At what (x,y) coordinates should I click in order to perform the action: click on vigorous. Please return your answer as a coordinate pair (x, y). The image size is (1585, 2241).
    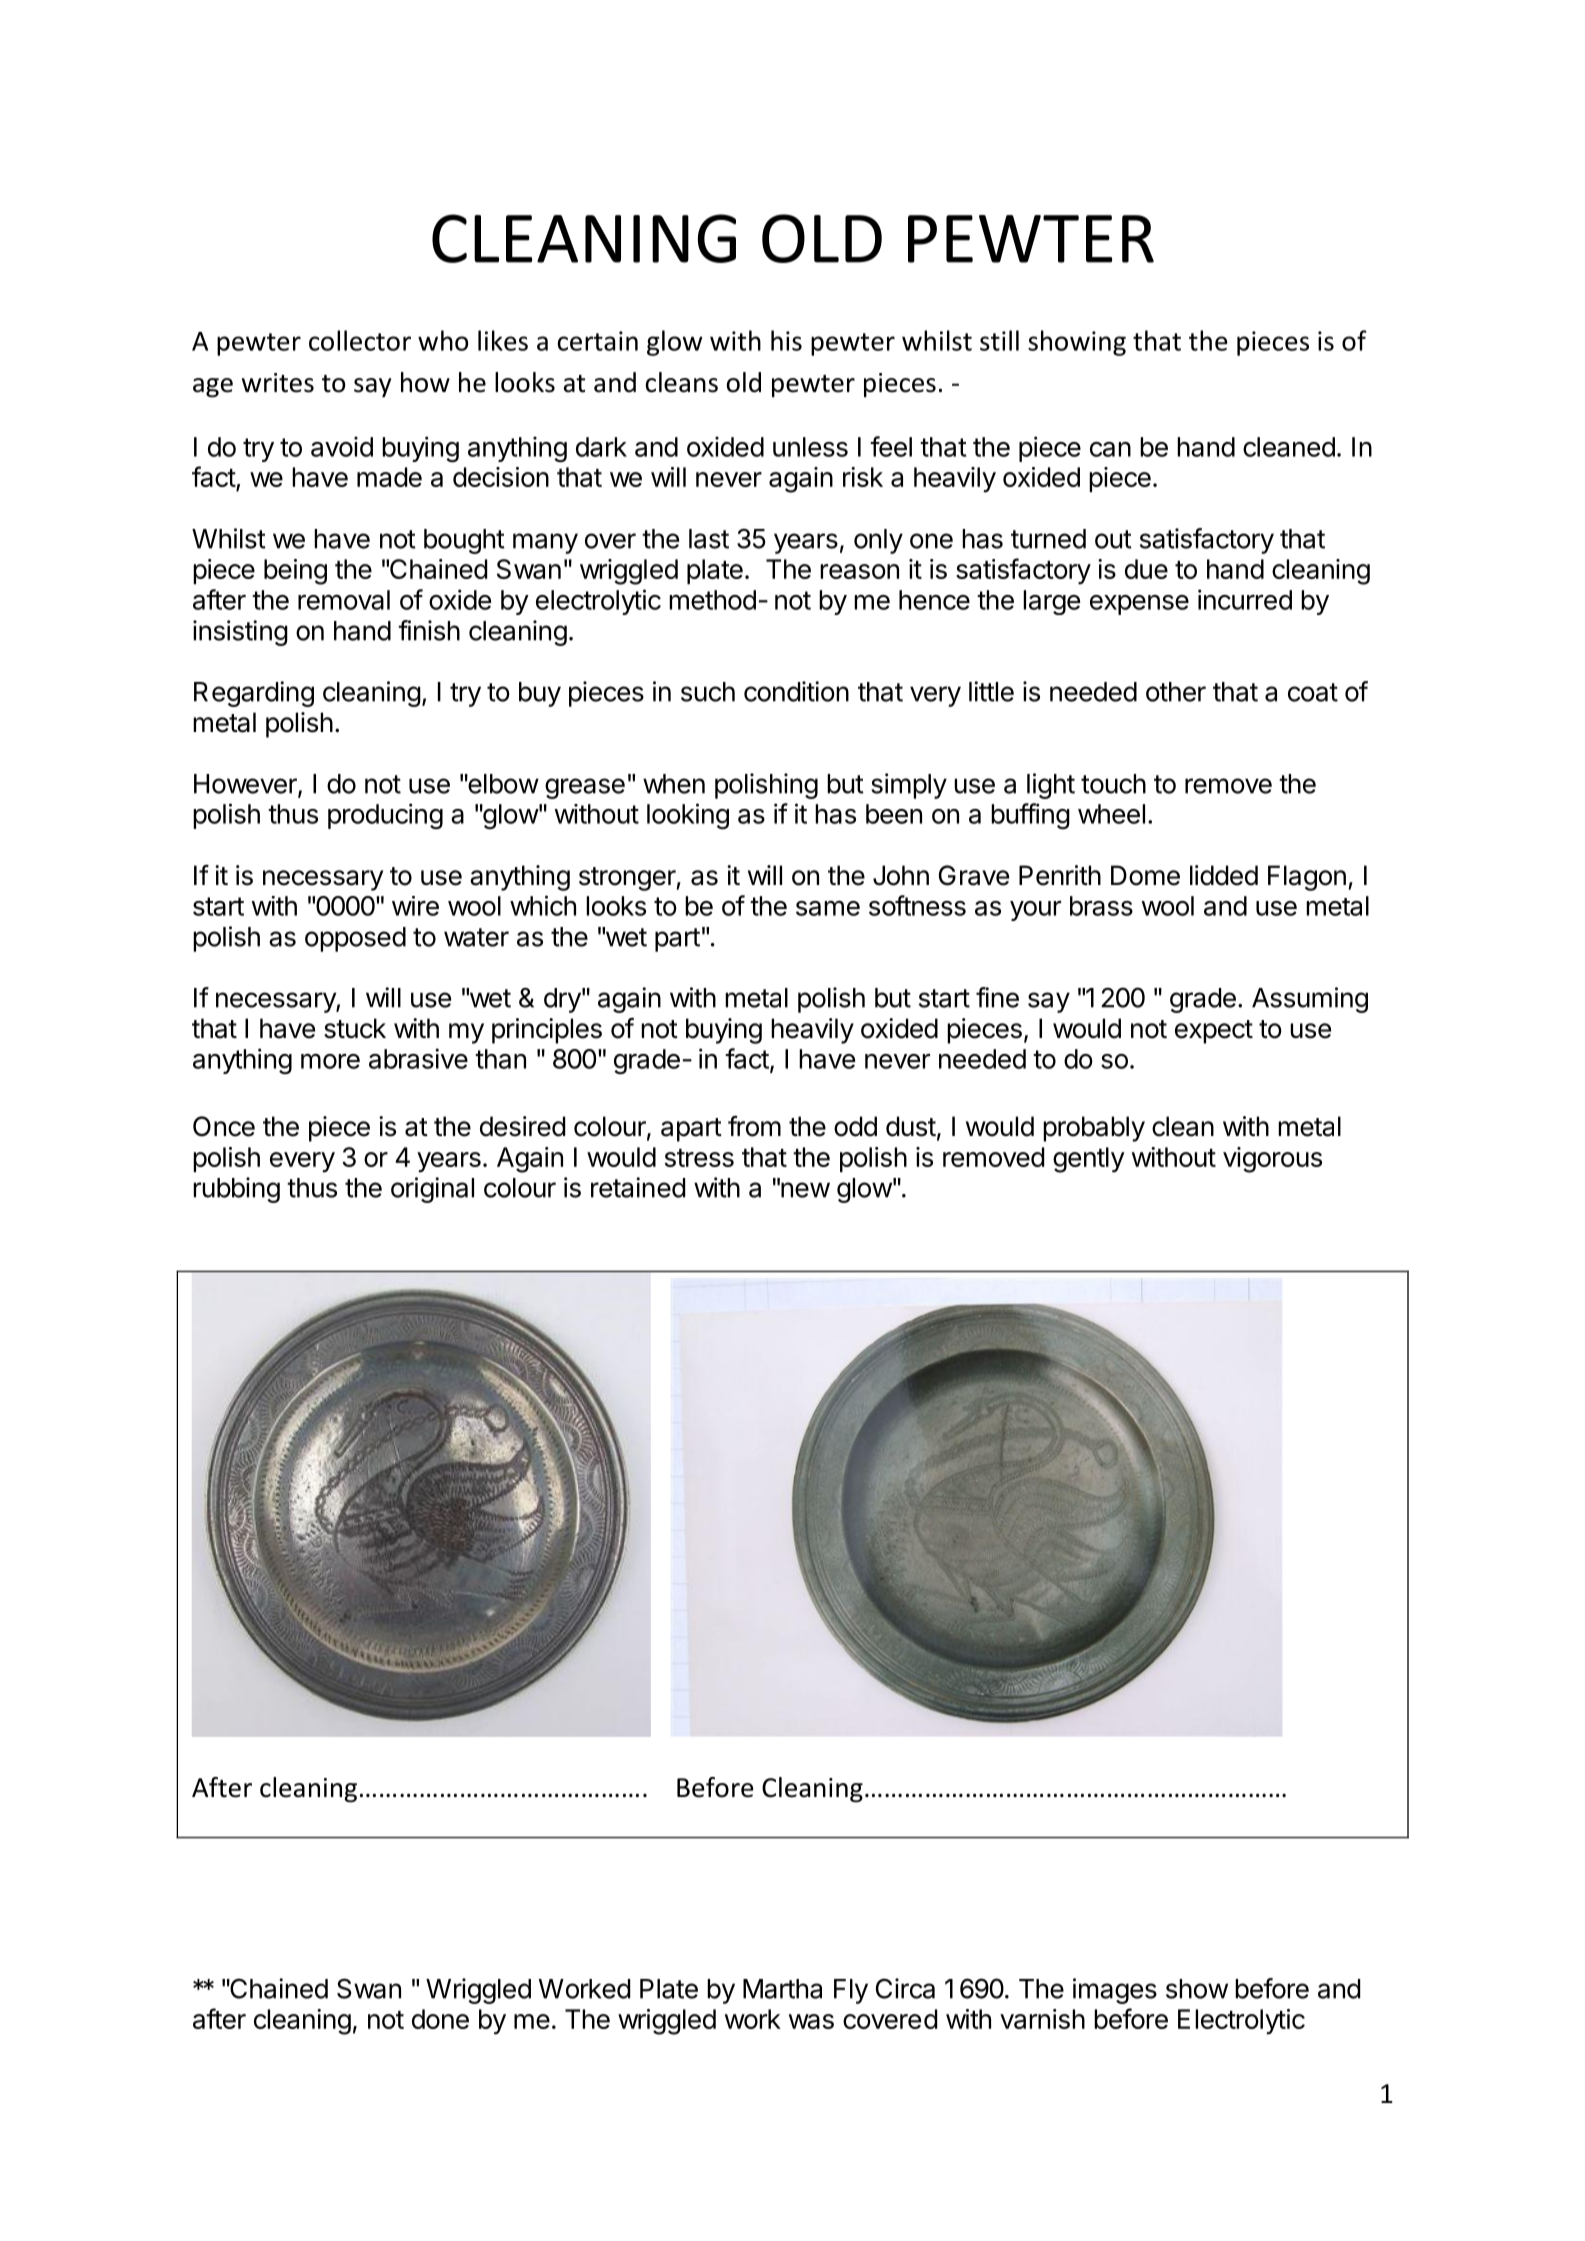
    Looking at the image, I should click on (1272, 1160).
